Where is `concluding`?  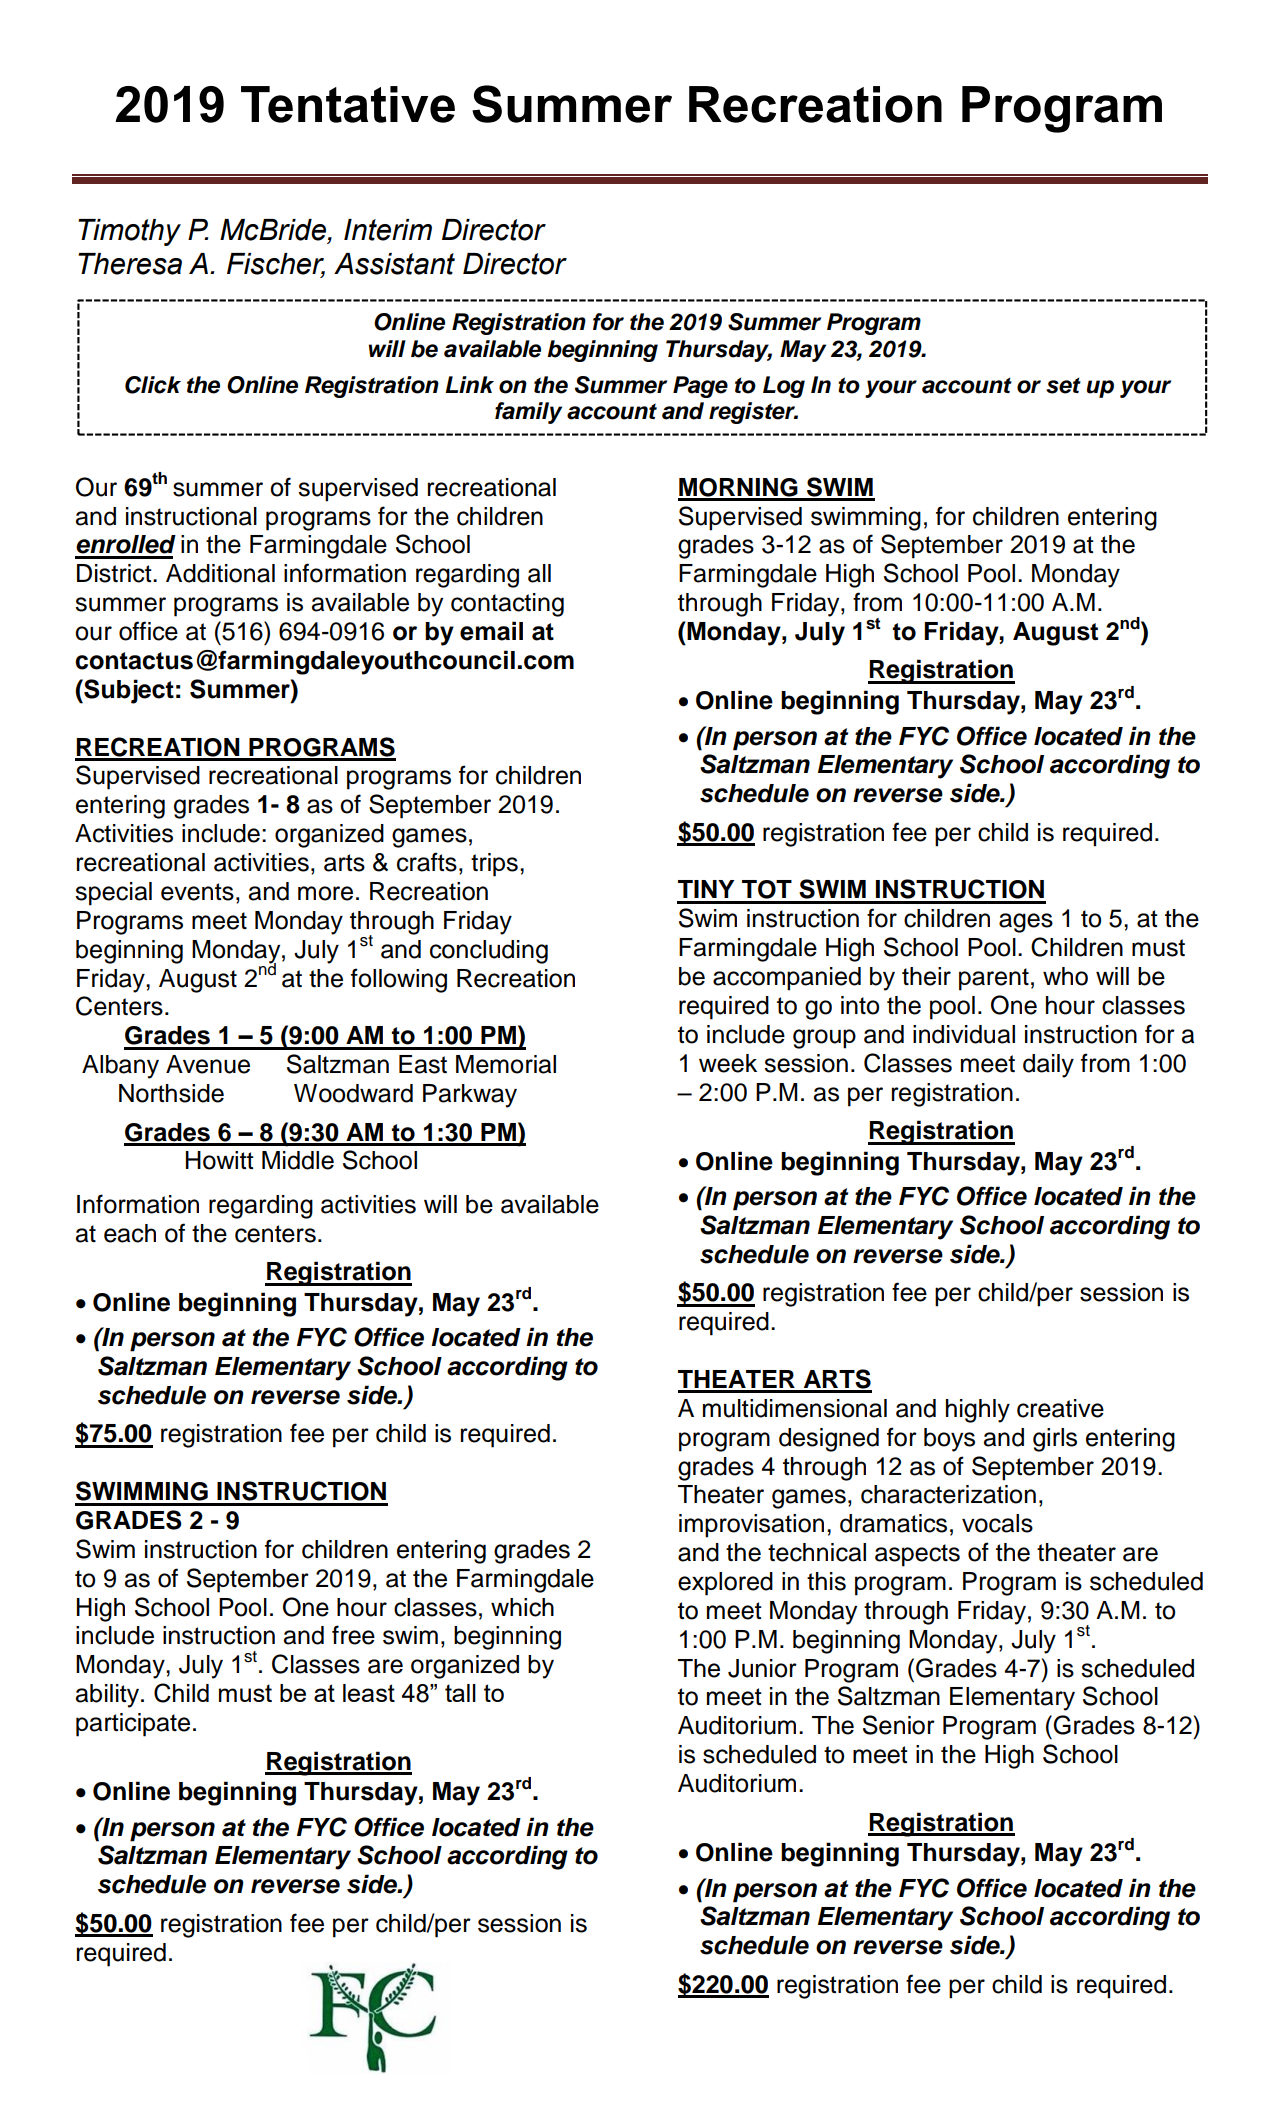
concluding is located at coordinates (489, 952).
